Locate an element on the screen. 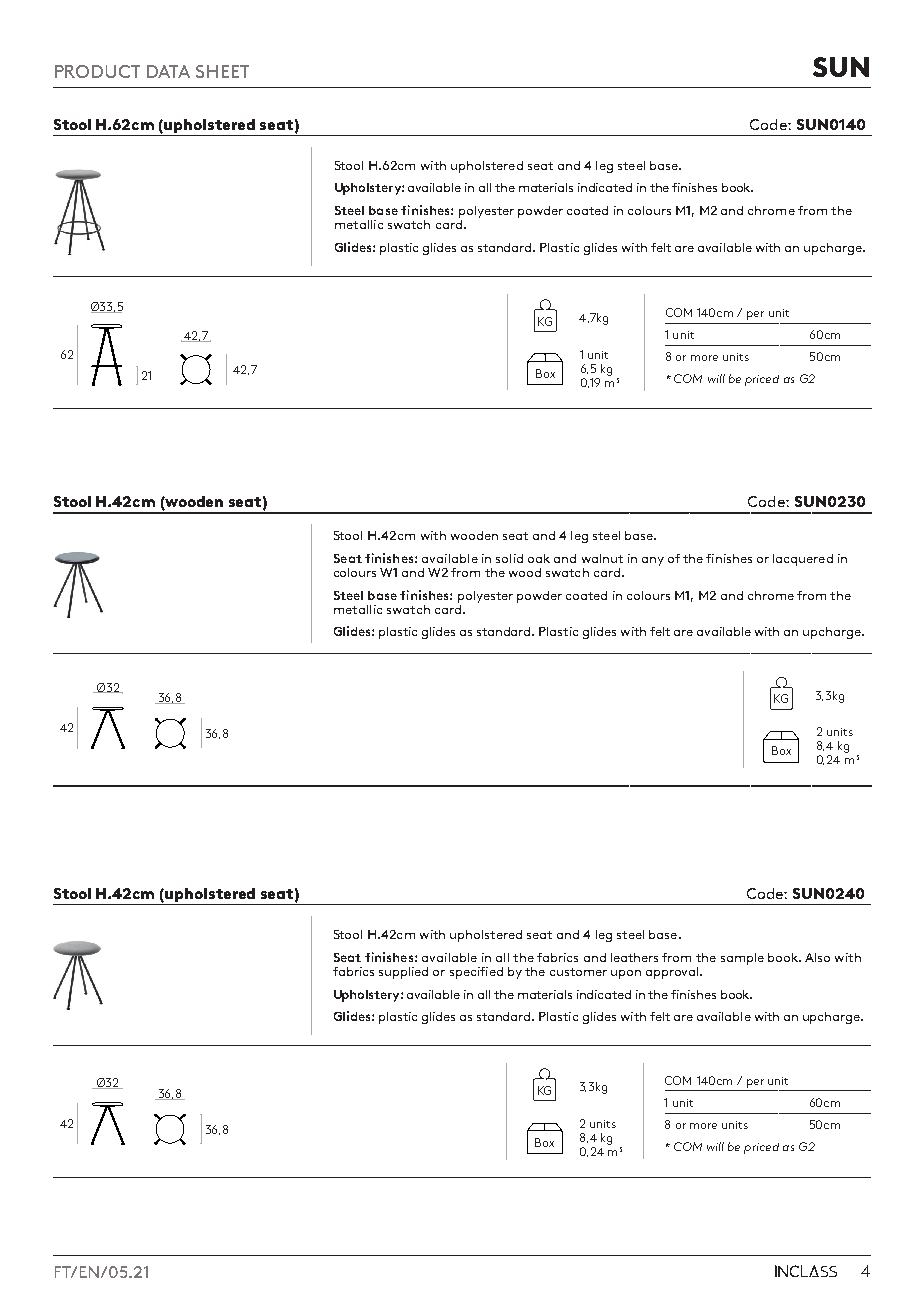 The image size is (924, 1308). customer is located at coordinates (578, 972).
